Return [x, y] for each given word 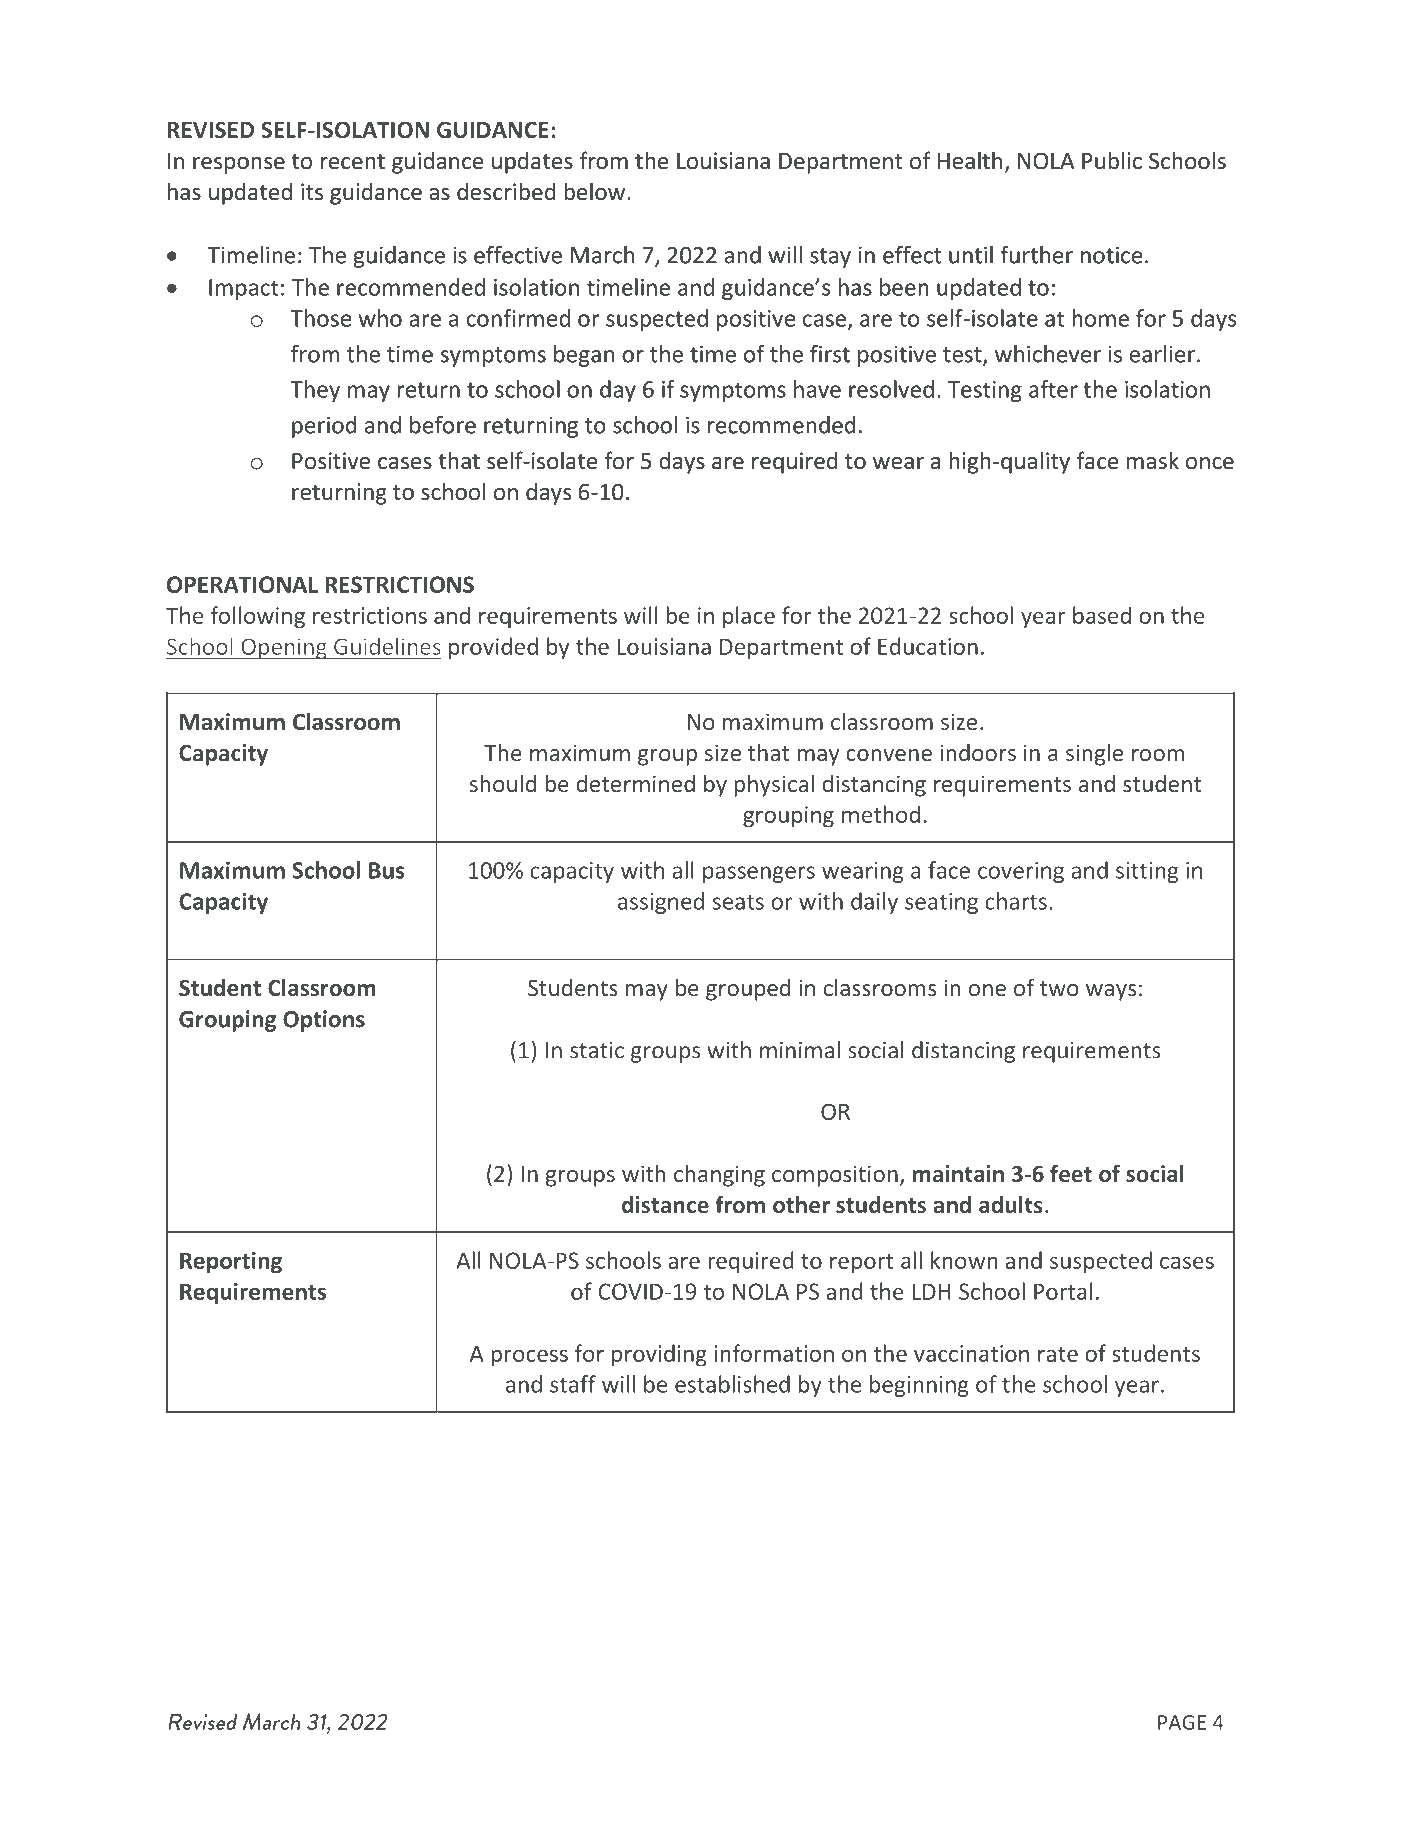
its [312, 192]
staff [573, 1384]
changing [719, 1175]
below [596, 191]
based [1102, 615]
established [732, 1384]
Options [324, 1021]
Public [1112, 160]
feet [1071, 1173]
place [749, 617]
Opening [284, 648]
